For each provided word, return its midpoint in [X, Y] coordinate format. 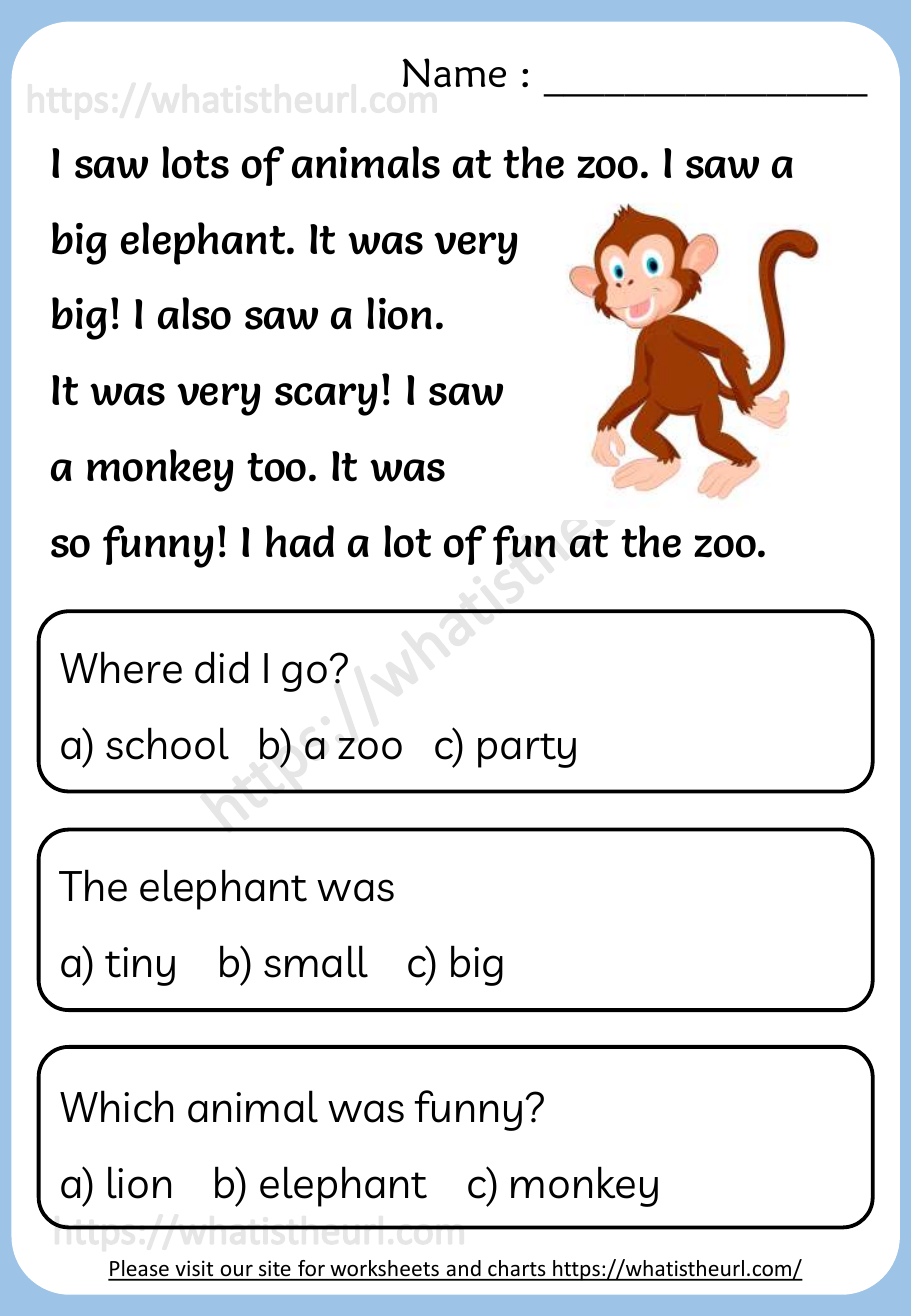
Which [116, 1106]
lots [195, 162]
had [300, 541]
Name [454, 73]
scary [326, 399]
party [527, 750]
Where [121, 667]
